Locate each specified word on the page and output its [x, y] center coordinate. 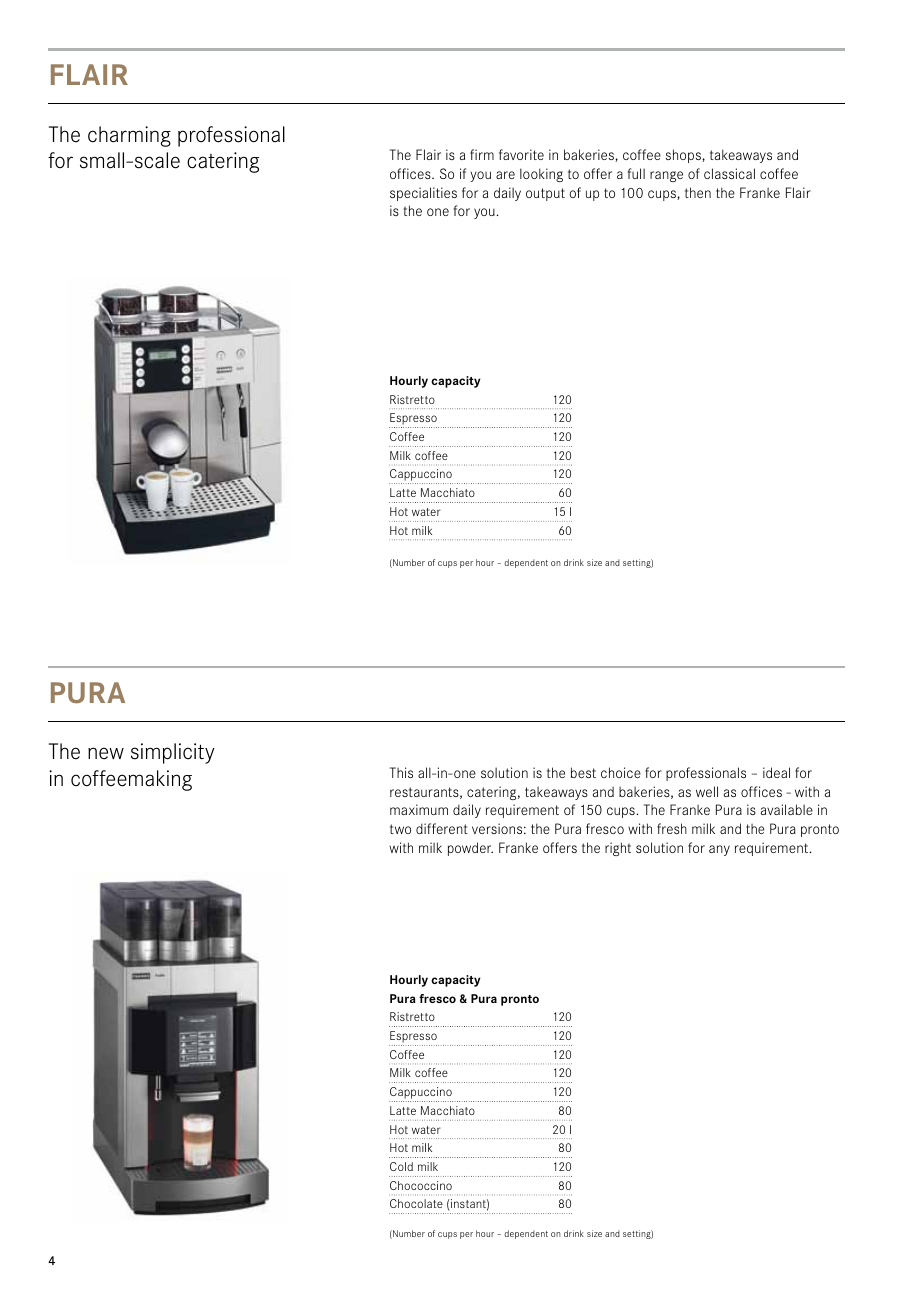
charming [129, 136]
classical [729, 173]
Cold [401, 1166]
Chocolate [416, 1203]
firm [482, 154]
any [719, 850]
